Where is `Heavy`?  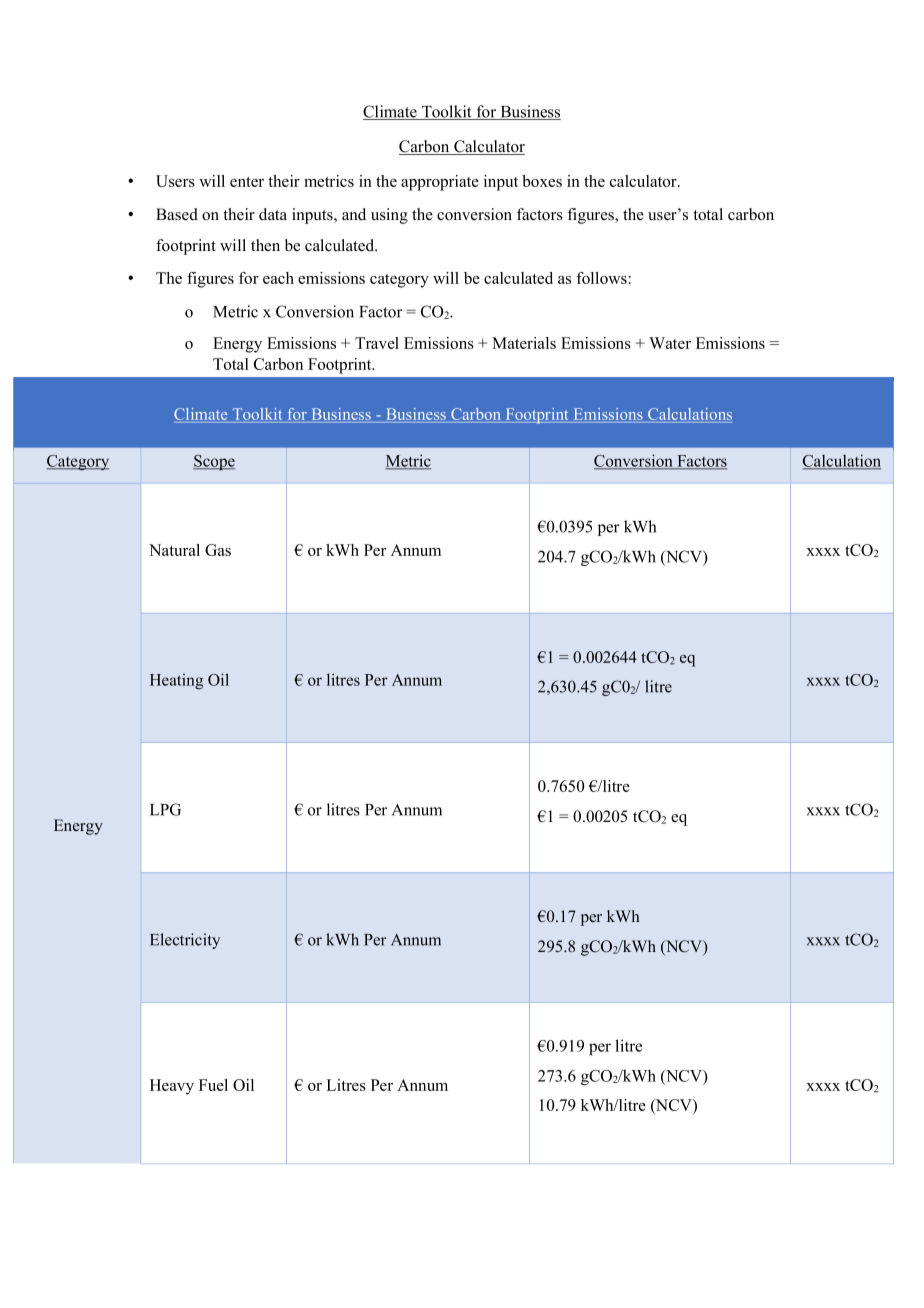 Heavy is located at coordinates (172, 1087).
